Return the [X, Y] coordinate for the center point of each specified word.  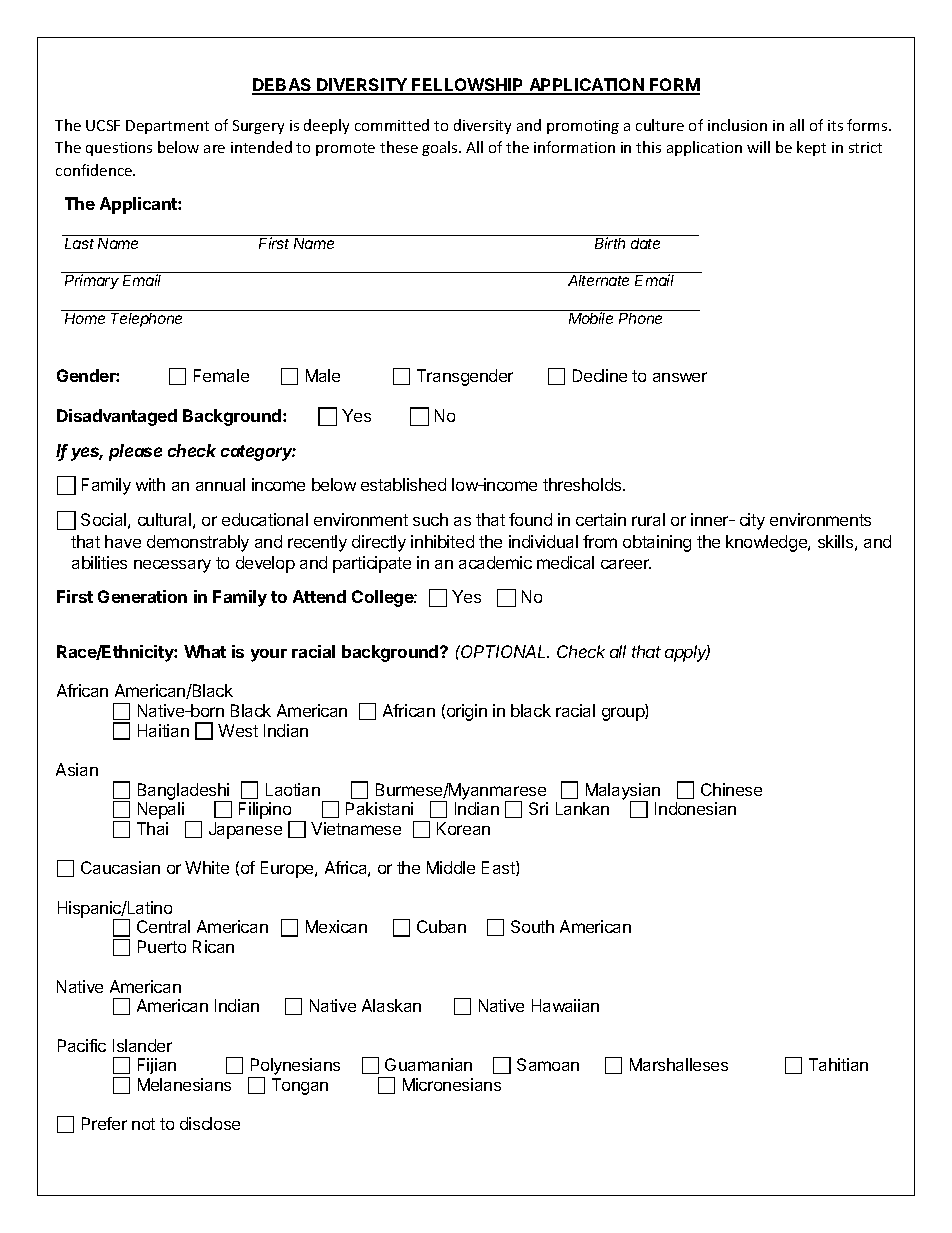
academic [495, 562]
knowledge [767, 543]
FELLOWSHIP [468, 86]
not [143, 1124]
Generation [142, 596]
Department [167, 127]
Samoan [548, 1064]
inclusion [737, 125]
